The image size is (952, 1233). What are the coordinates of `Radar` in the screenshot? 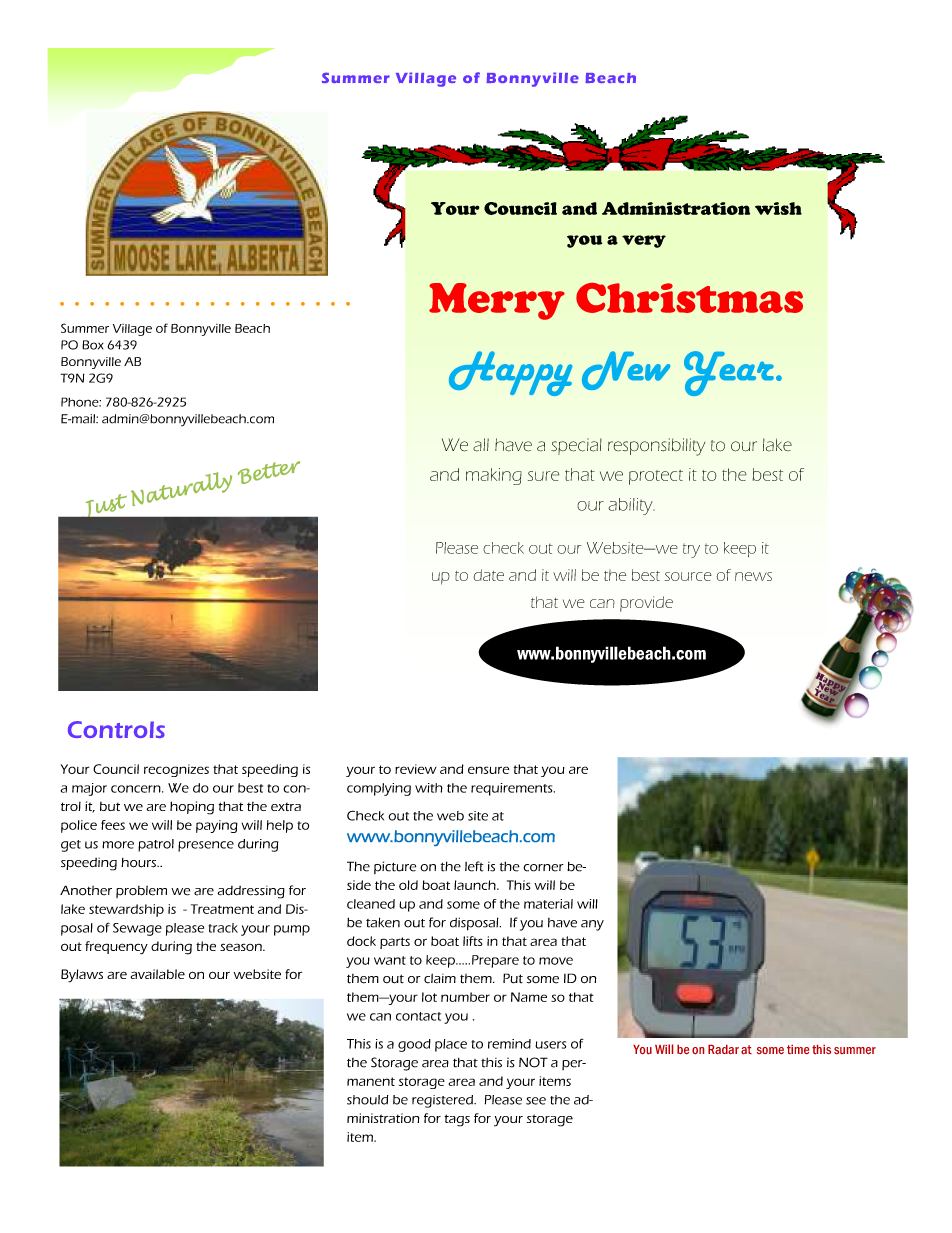 It's located at (723, 1049).
